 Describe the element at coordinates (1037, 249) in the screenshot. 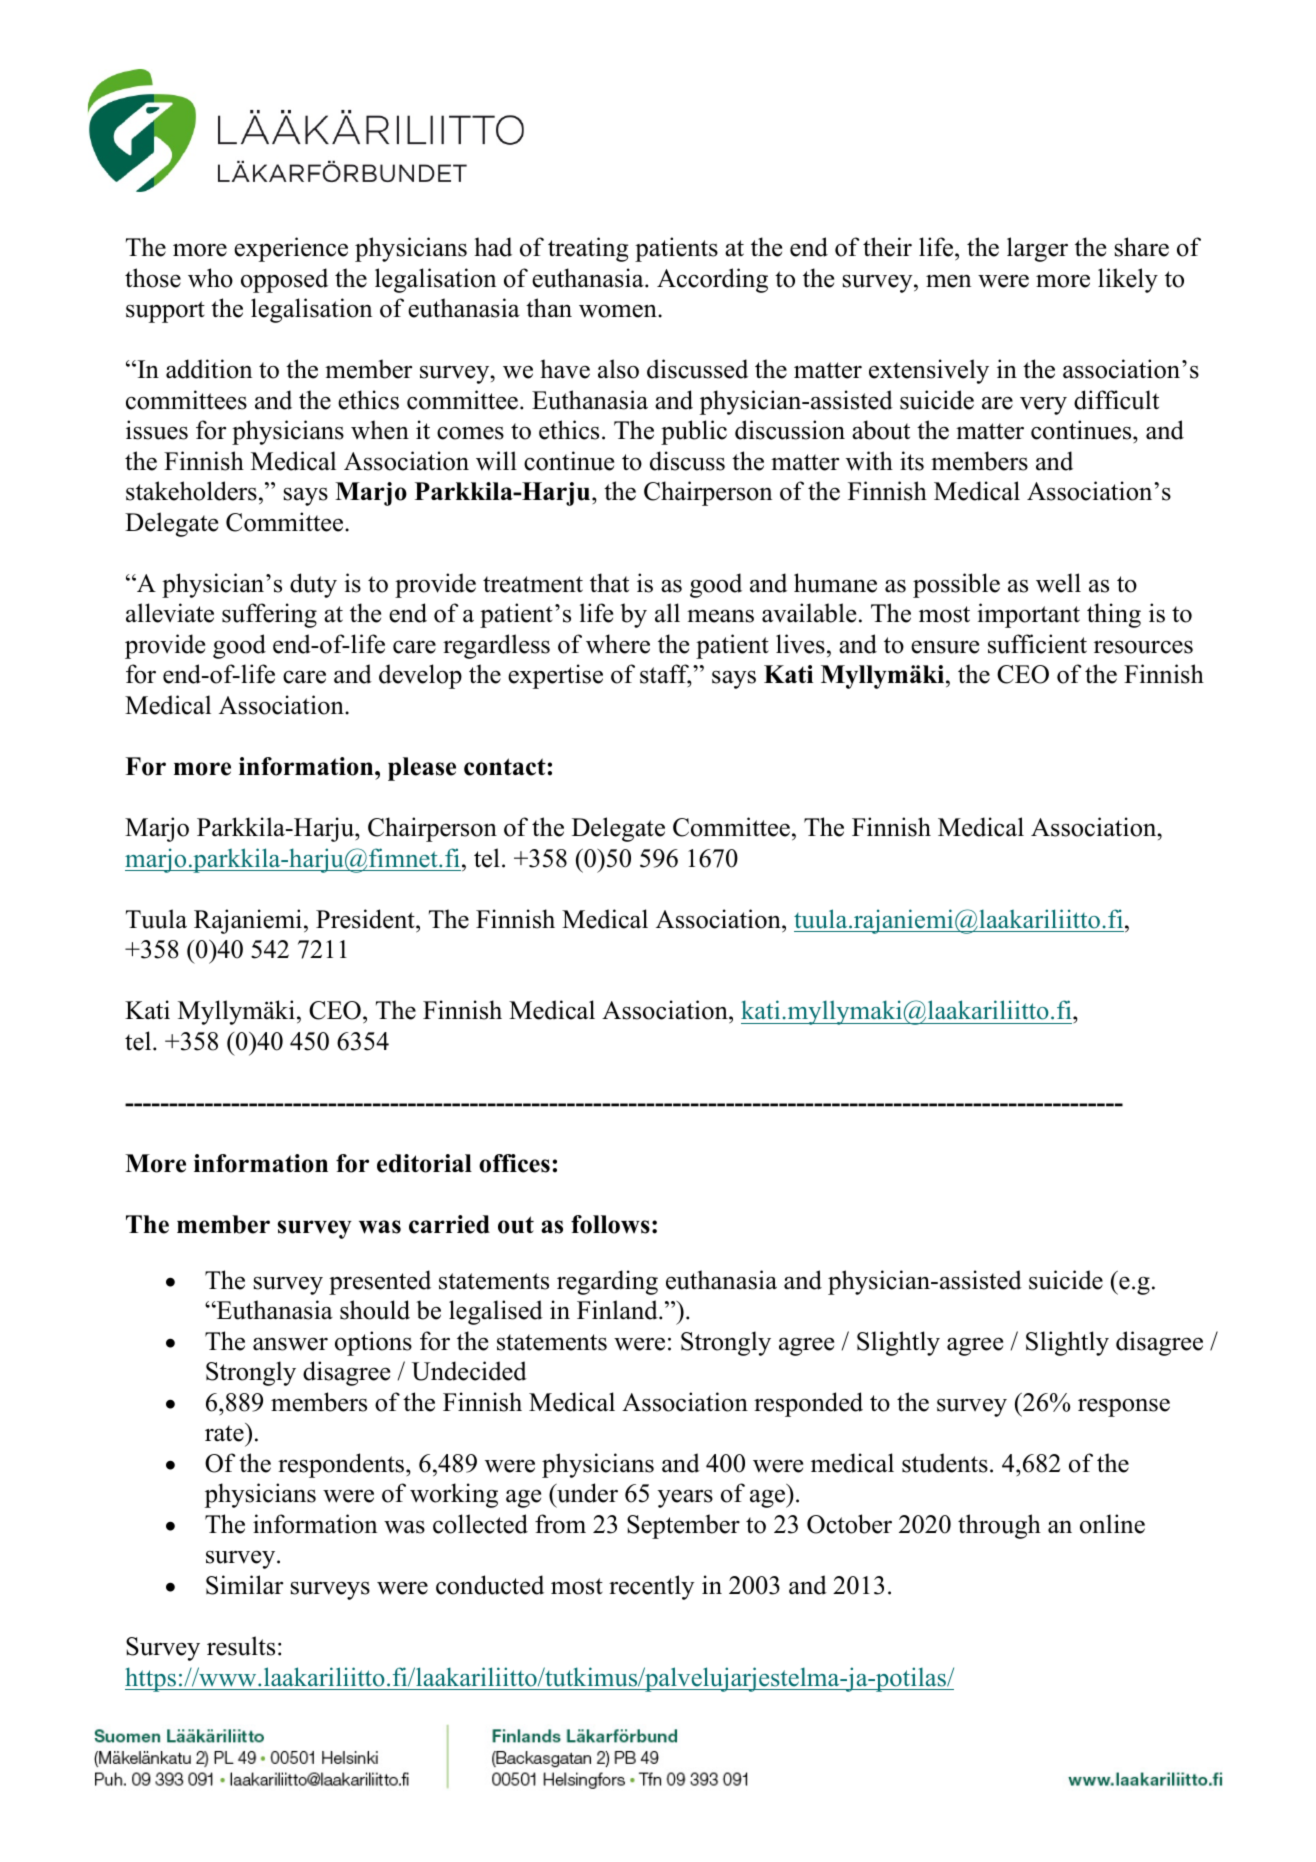

I see `larger` at that location.
